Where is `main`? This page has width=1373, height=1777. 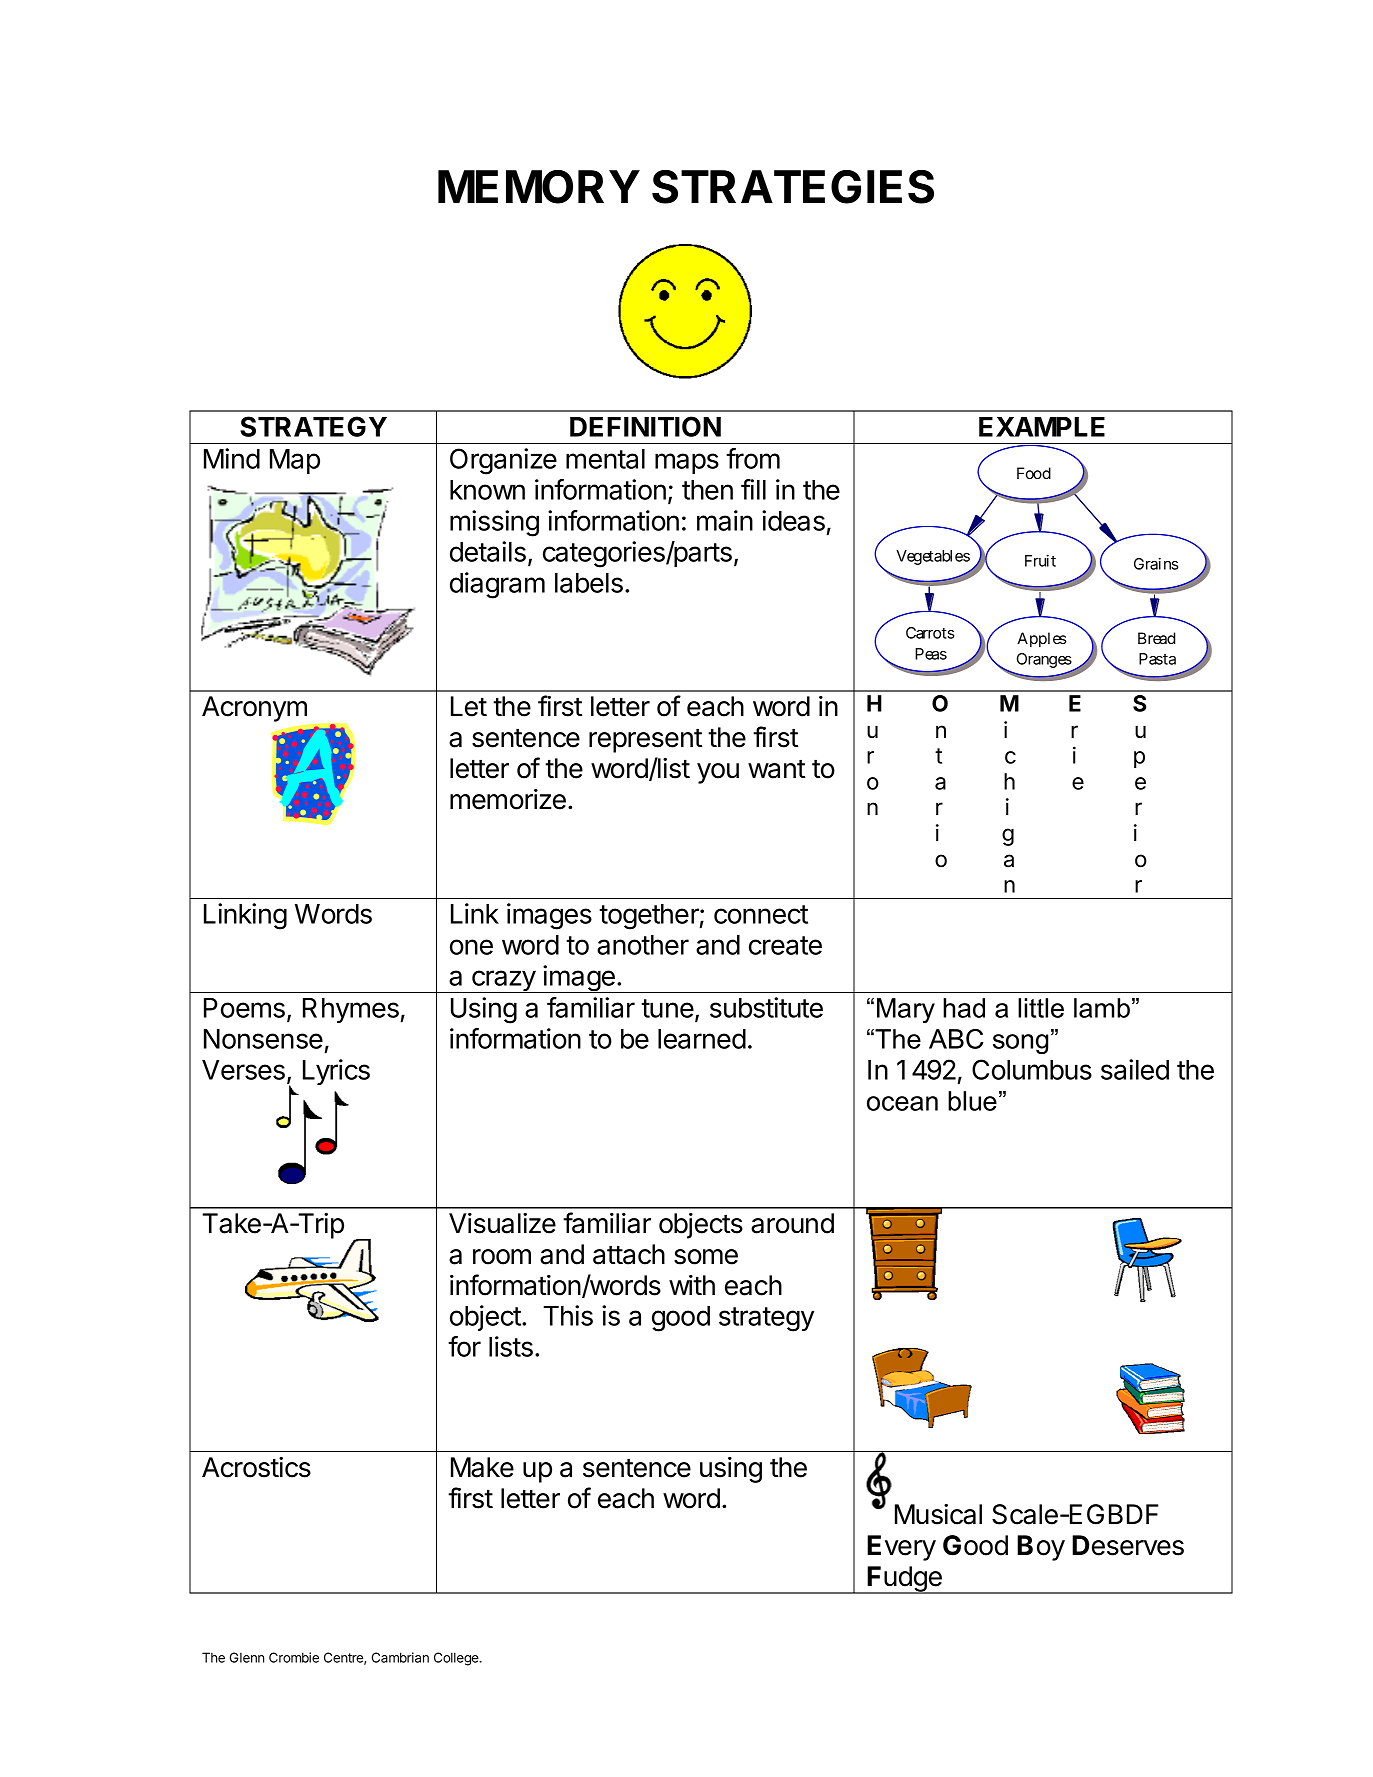 main is located at coordinates (725, 520).
